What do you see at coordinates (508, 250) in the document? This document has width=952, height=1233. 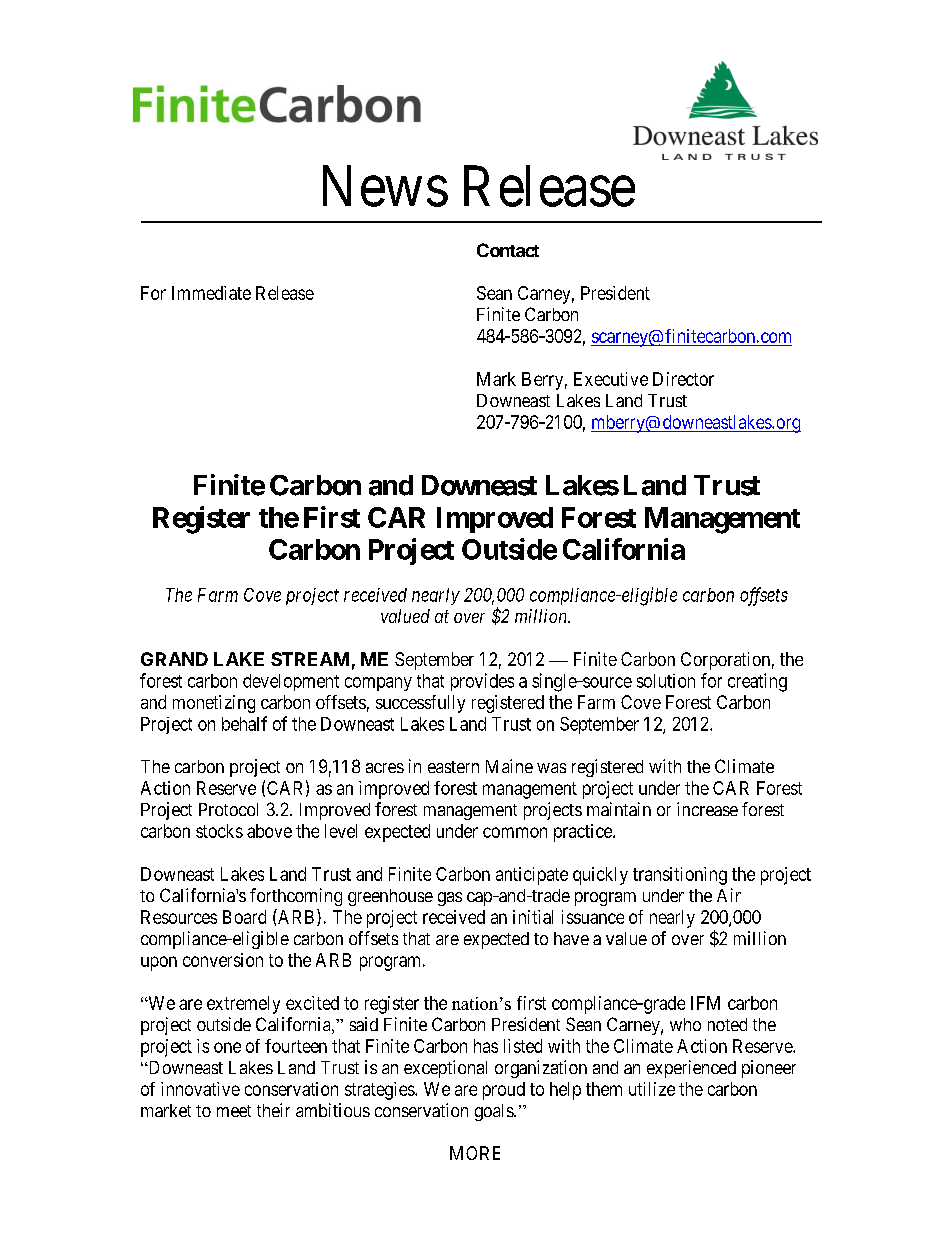 I see `Contact` at bounding box center [508, 250].
